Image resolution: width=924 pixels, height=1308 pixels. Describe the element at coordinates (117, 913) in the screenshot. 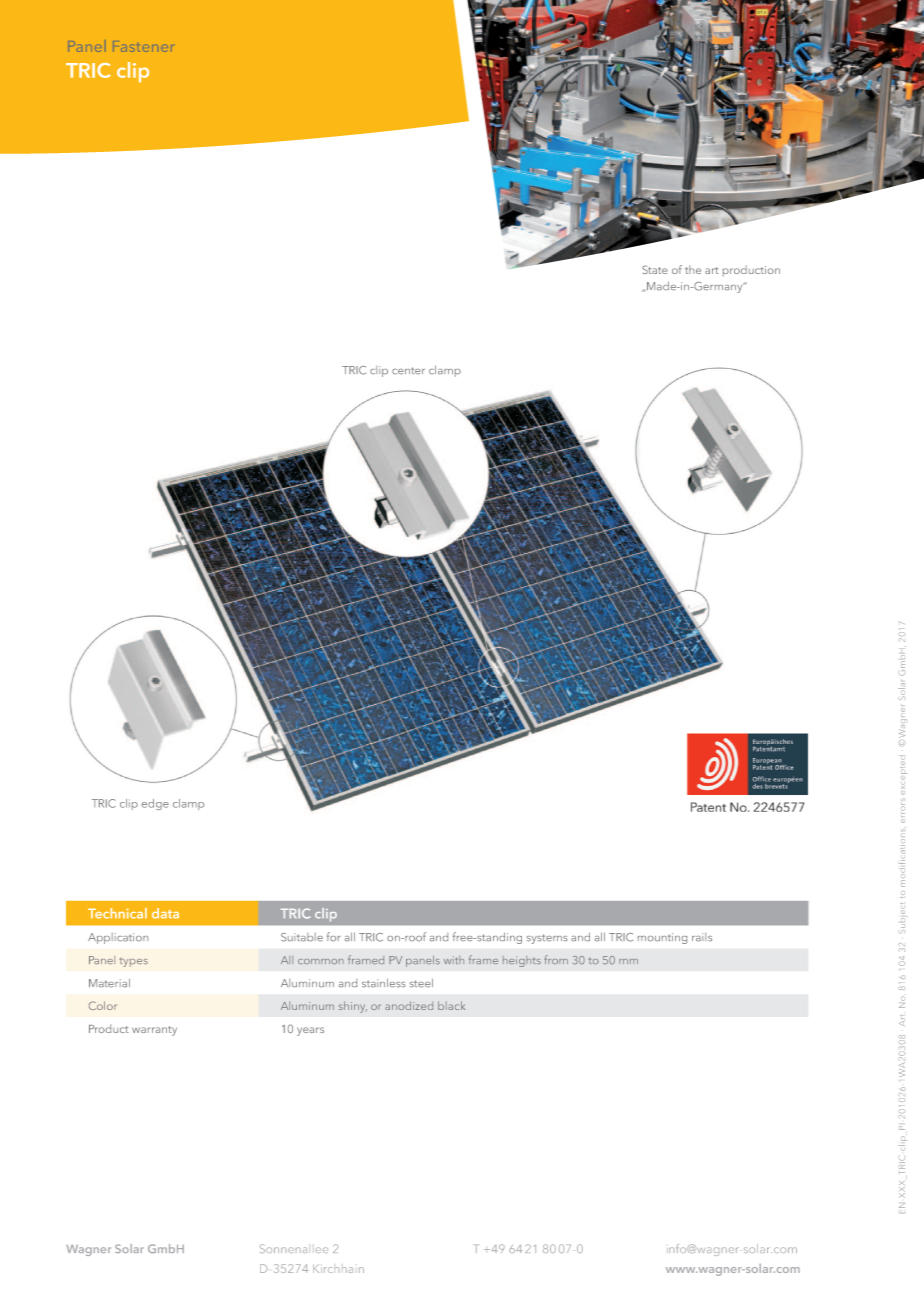

I see `Technical` at that location.
